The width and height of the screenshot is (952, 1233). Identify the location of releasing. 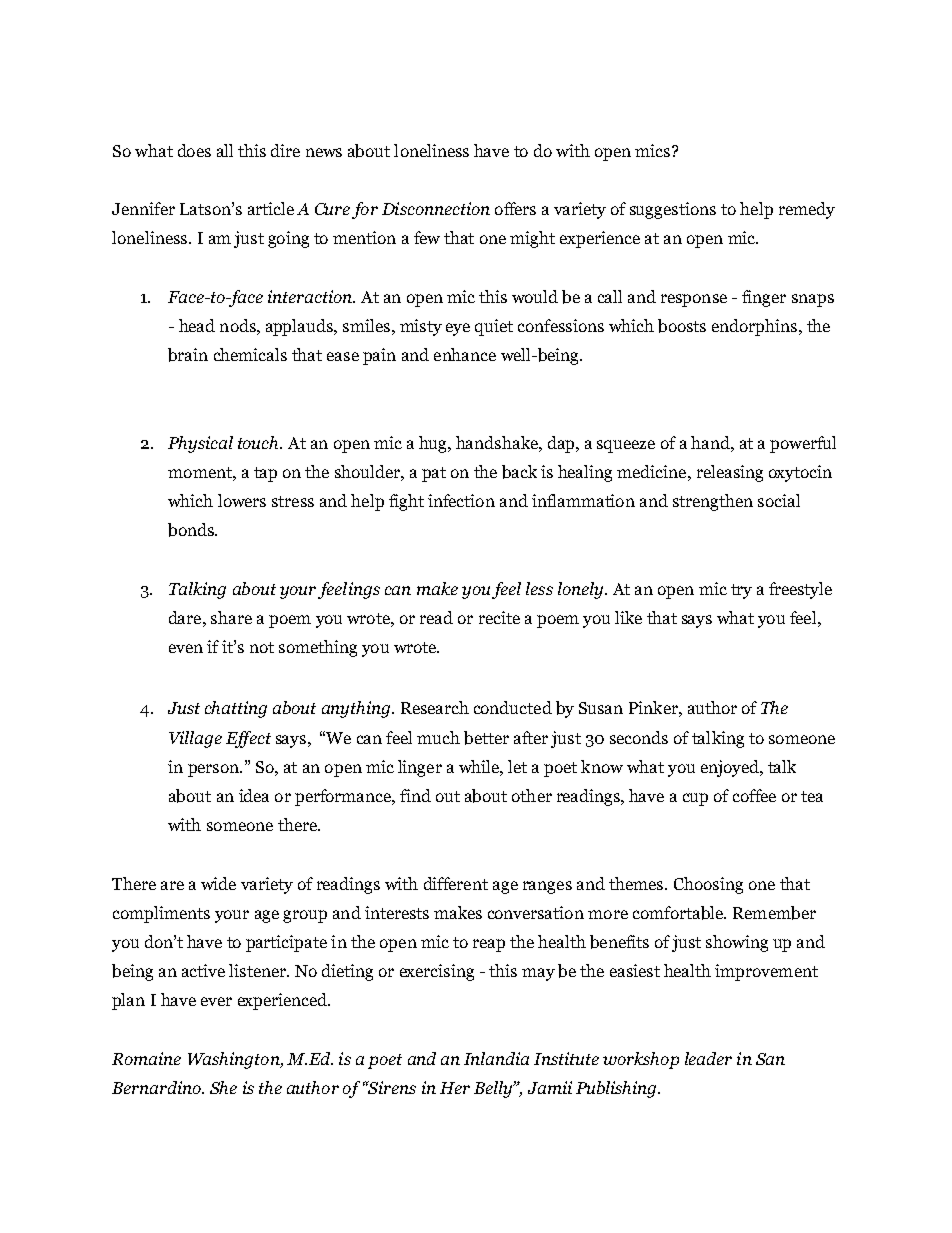
(730, 473).
